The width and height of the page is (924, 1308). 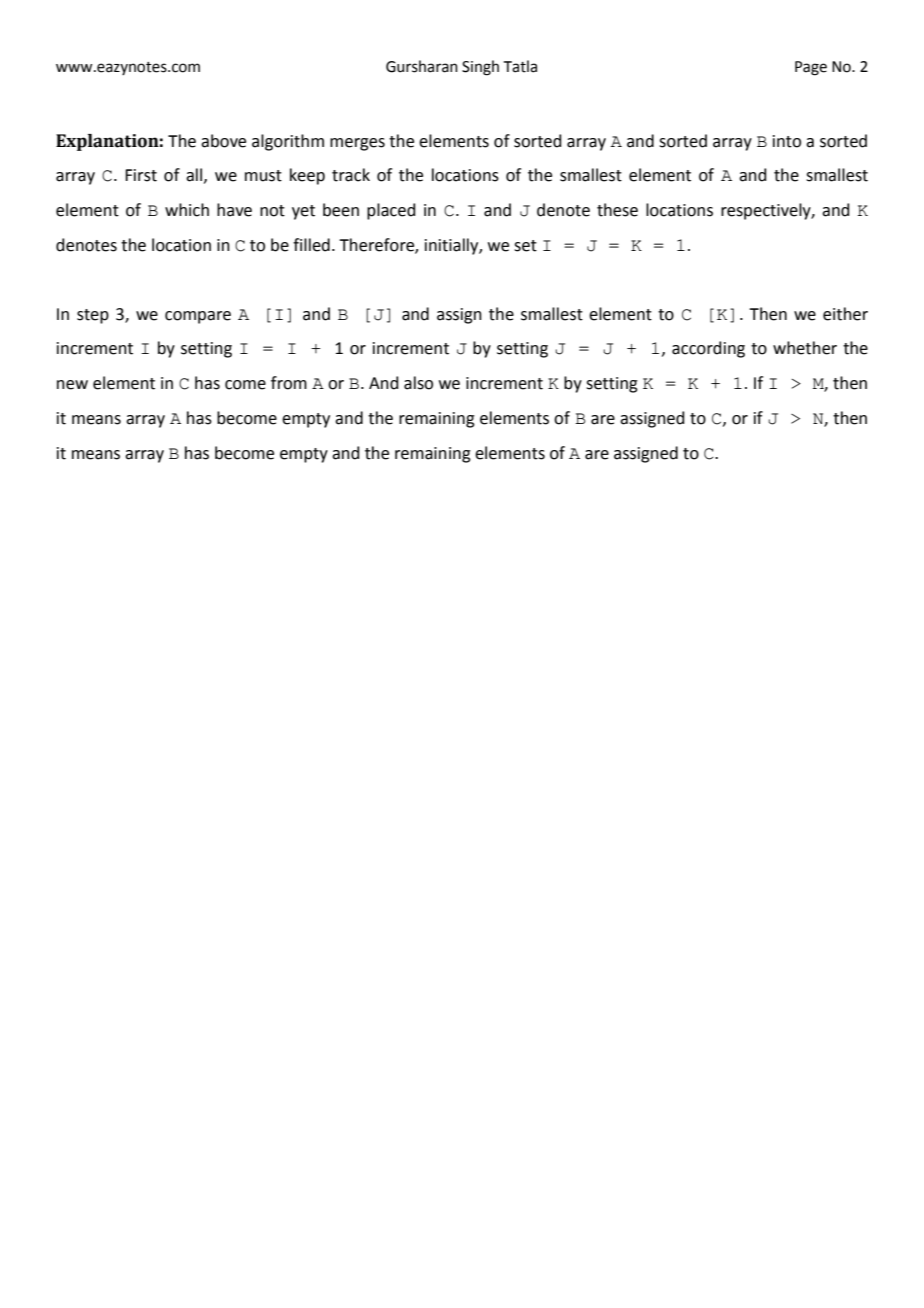 What do you see at coordinates (418, 383) in the page?
I see `also` at bounding box center [418, 383].
